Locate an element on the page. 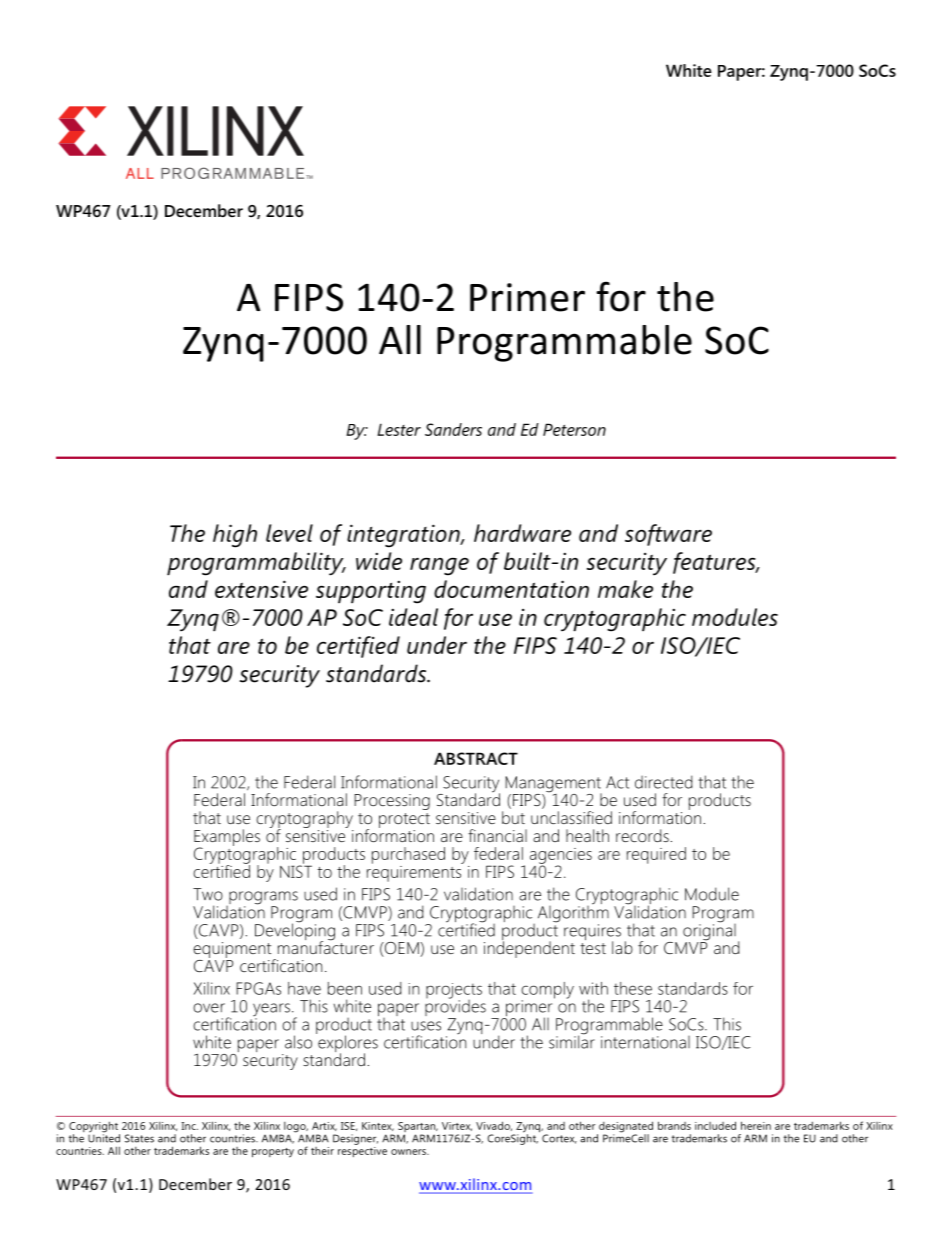 The width and height of the document is (952, 1233). OEM is located at coordinates (402, 949).
